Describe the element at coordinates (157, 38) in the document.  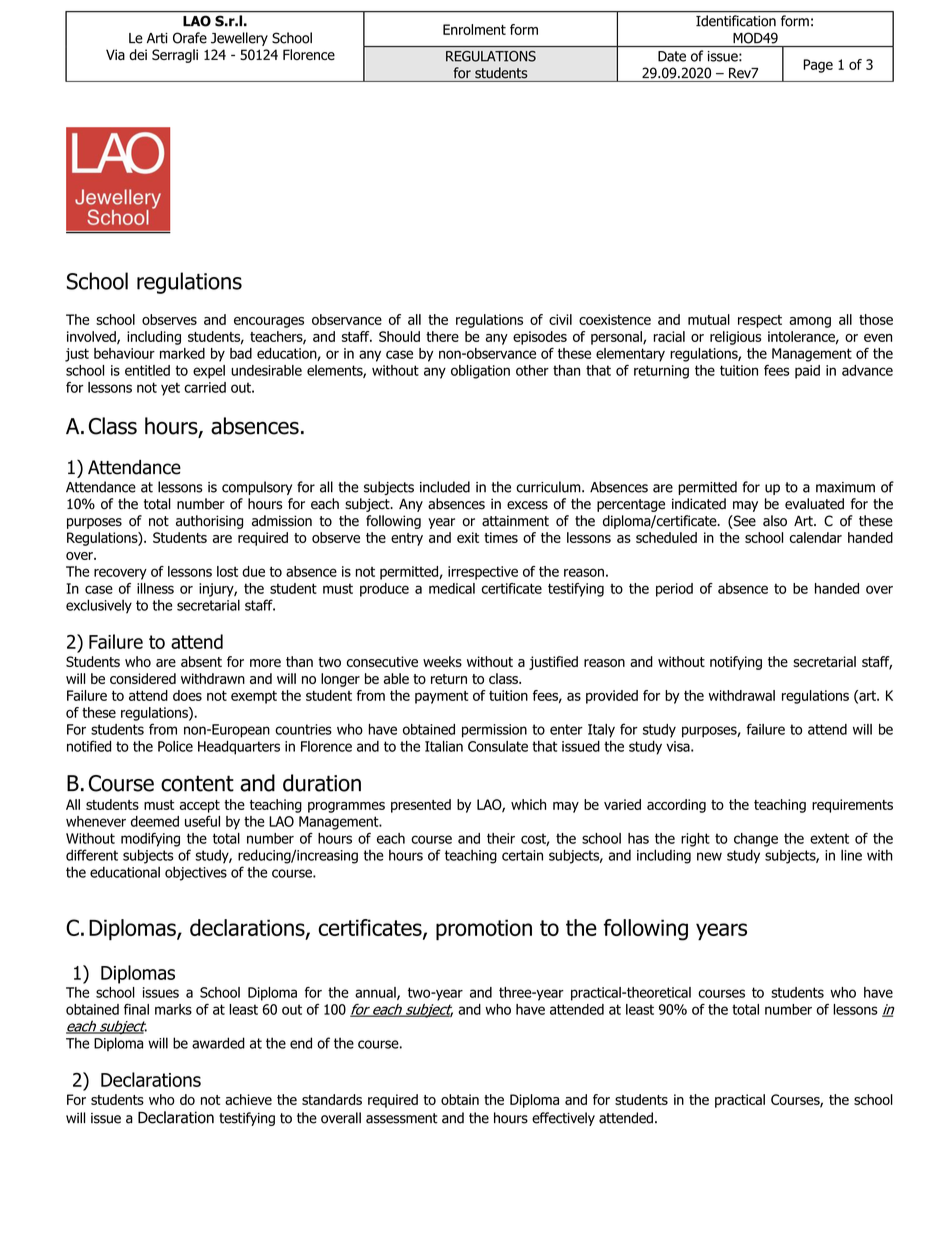
I see `Arti` at that location.
